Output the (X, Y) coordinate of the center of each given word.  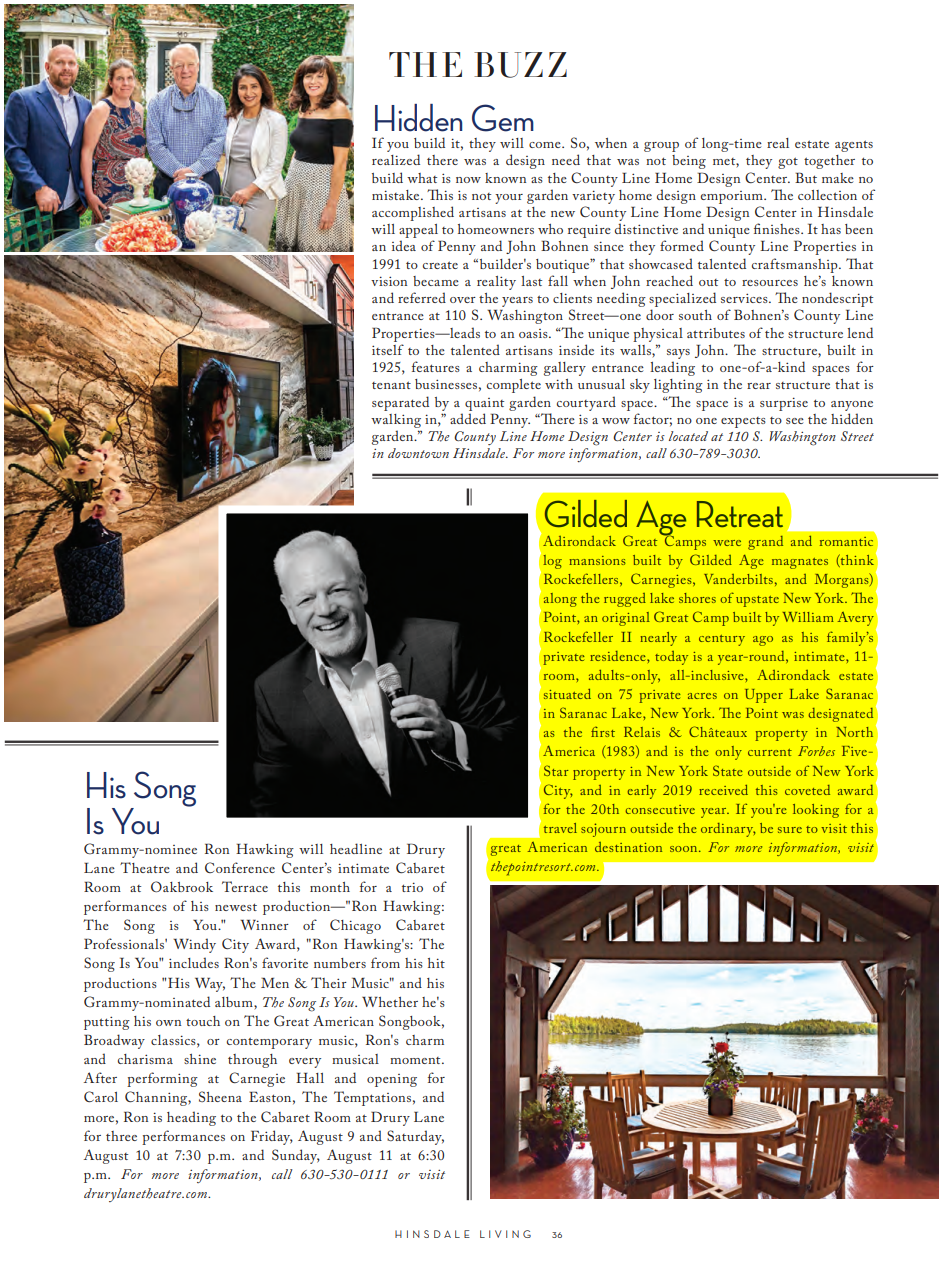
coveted (807, 790)
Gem (503, 118)
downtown (418, 453)
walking (396, 421)
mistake (397, 195)
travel (560, 828)
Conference (240, 867)
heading (191, 1118)
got (788, 163)
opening (392, 1080)
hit (436, 963)
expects (743, 422)
